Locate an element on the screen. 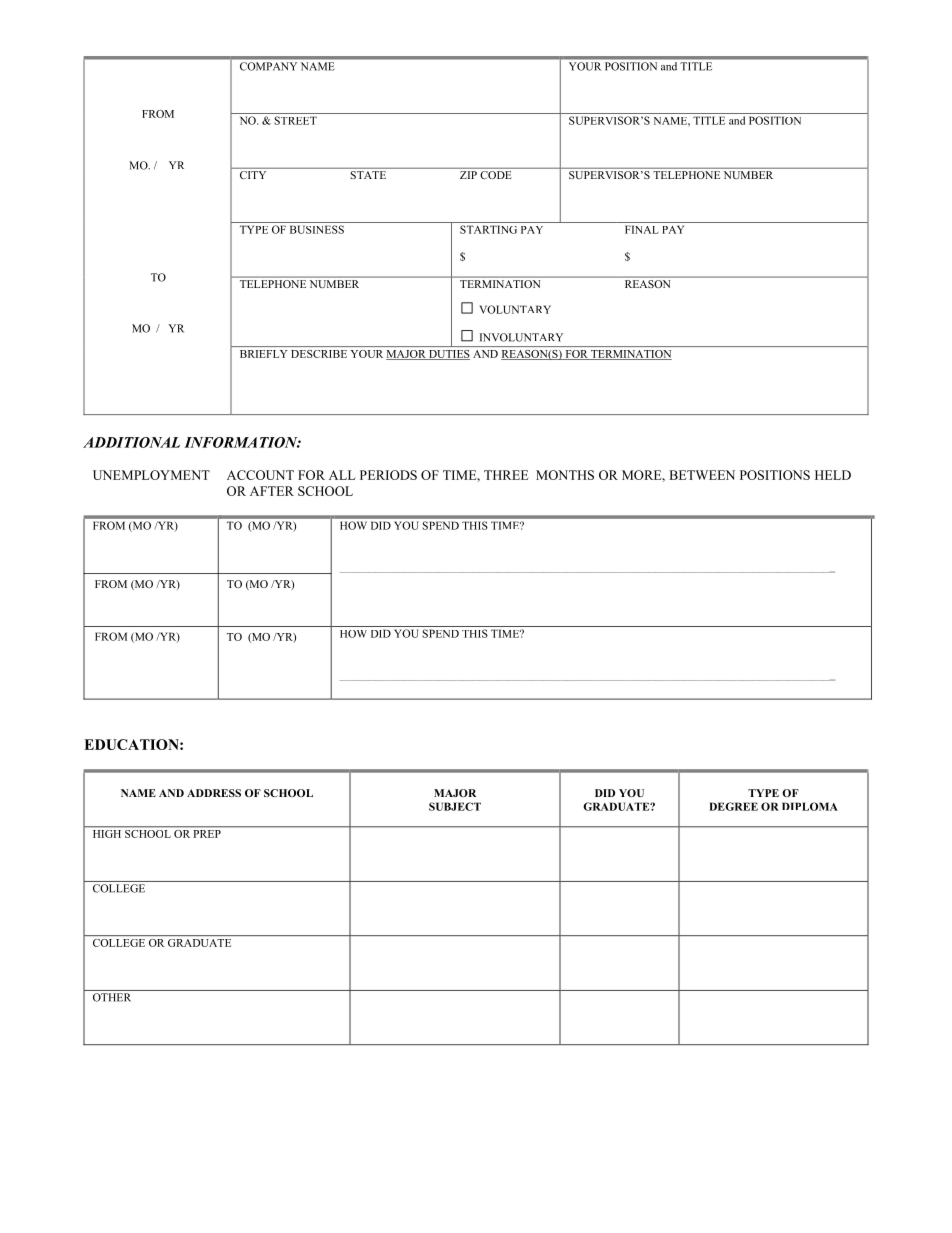 The height and width of the screenshot is (1233, 952). SUBJECT is located at coordinates (455, 806).
